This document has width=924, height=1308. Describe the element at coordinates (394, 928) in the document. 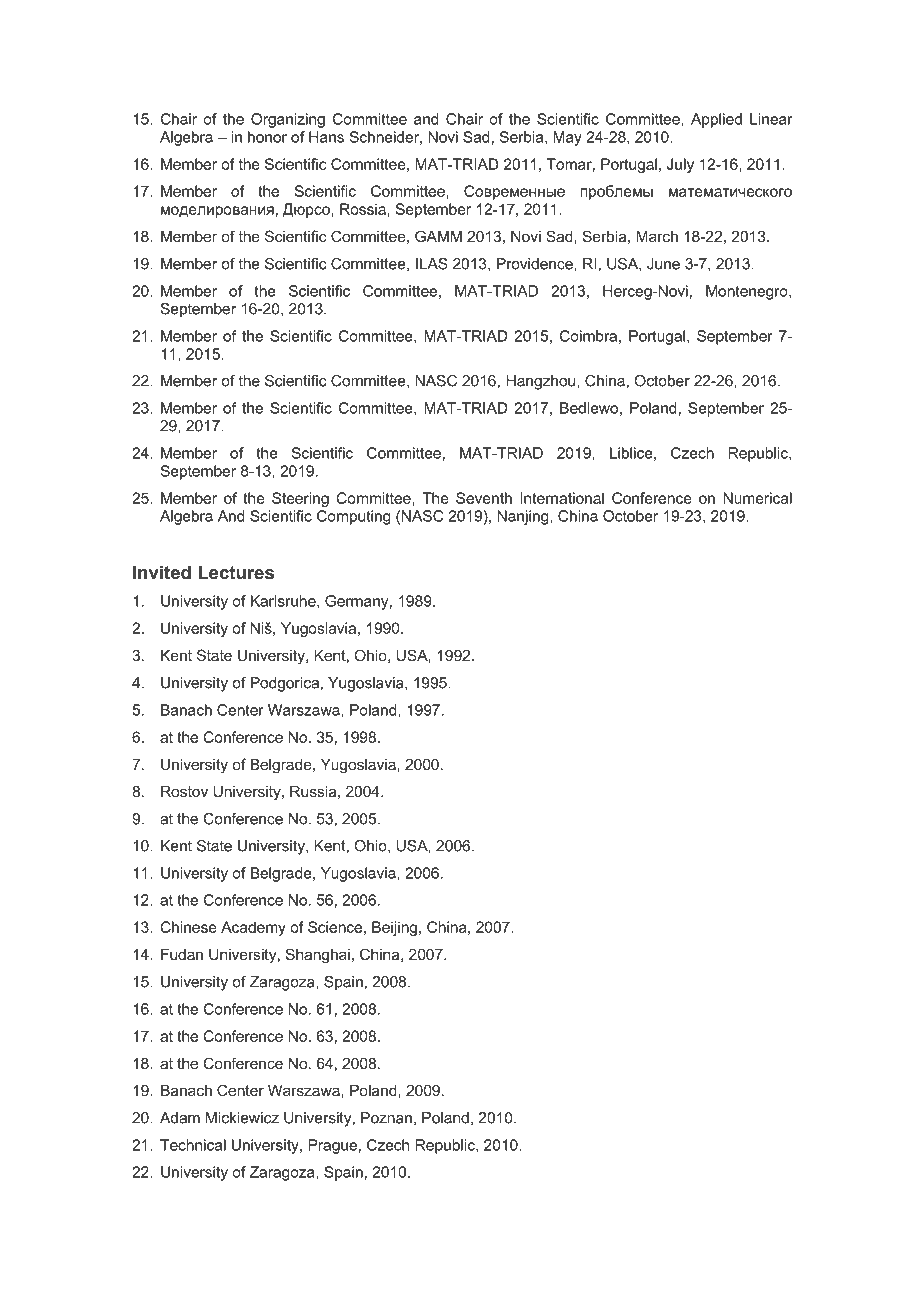

I see `Beijing` at that location.
